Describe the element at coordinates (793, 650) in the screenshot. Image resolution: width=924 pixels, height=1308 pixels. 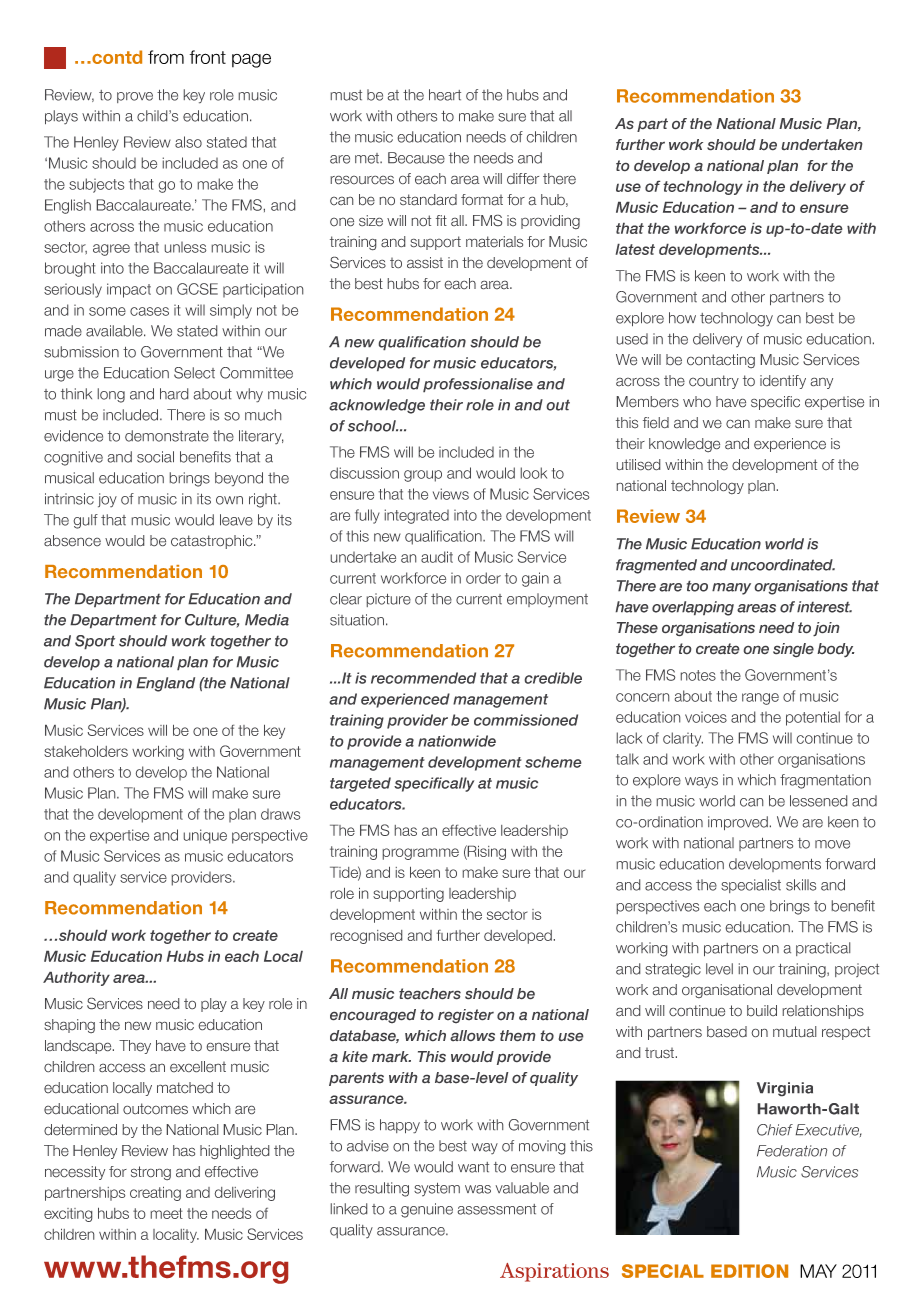
I see `single` at that location.
